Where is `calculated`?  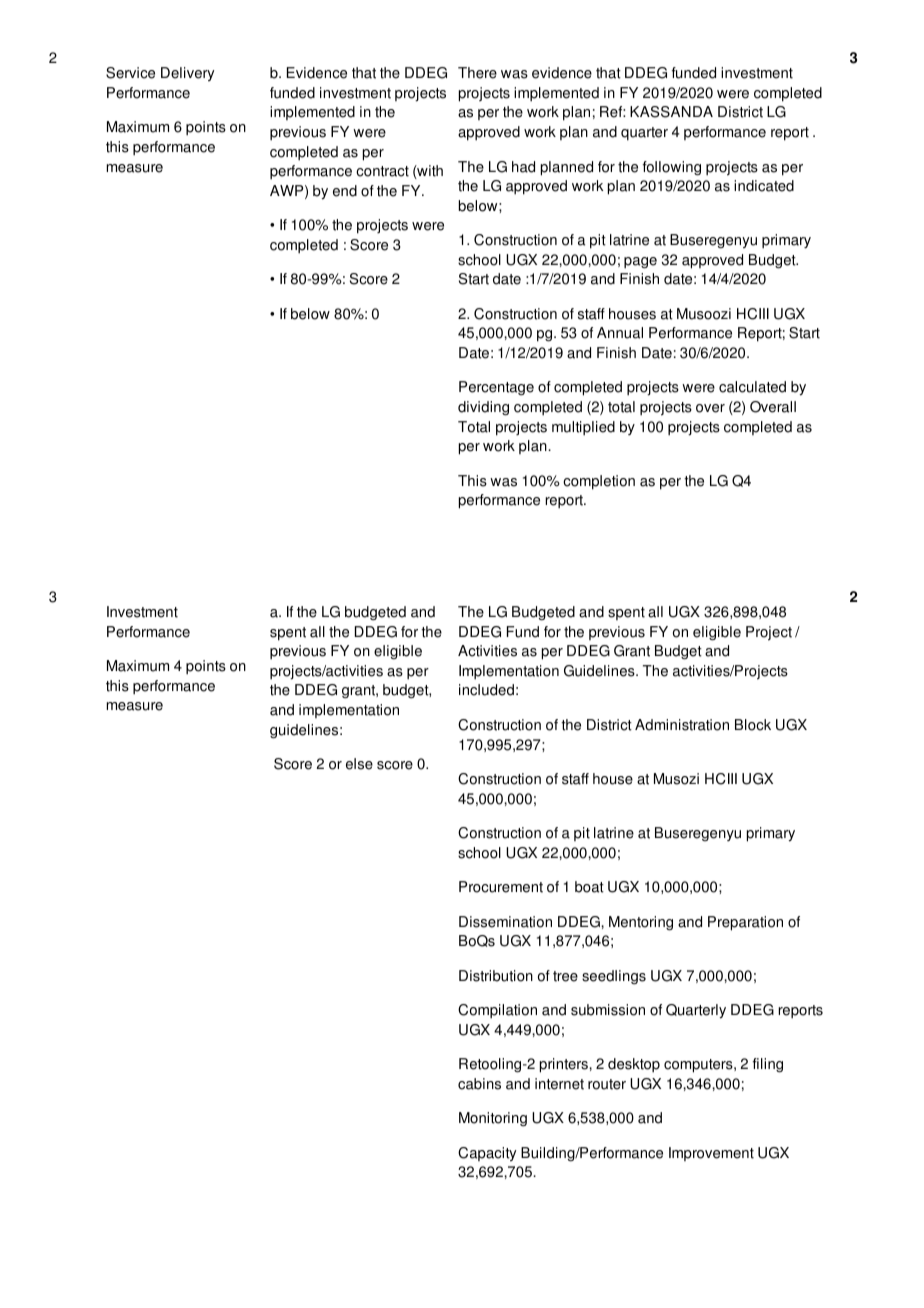 calculated is located at coordinates (752, 387).
